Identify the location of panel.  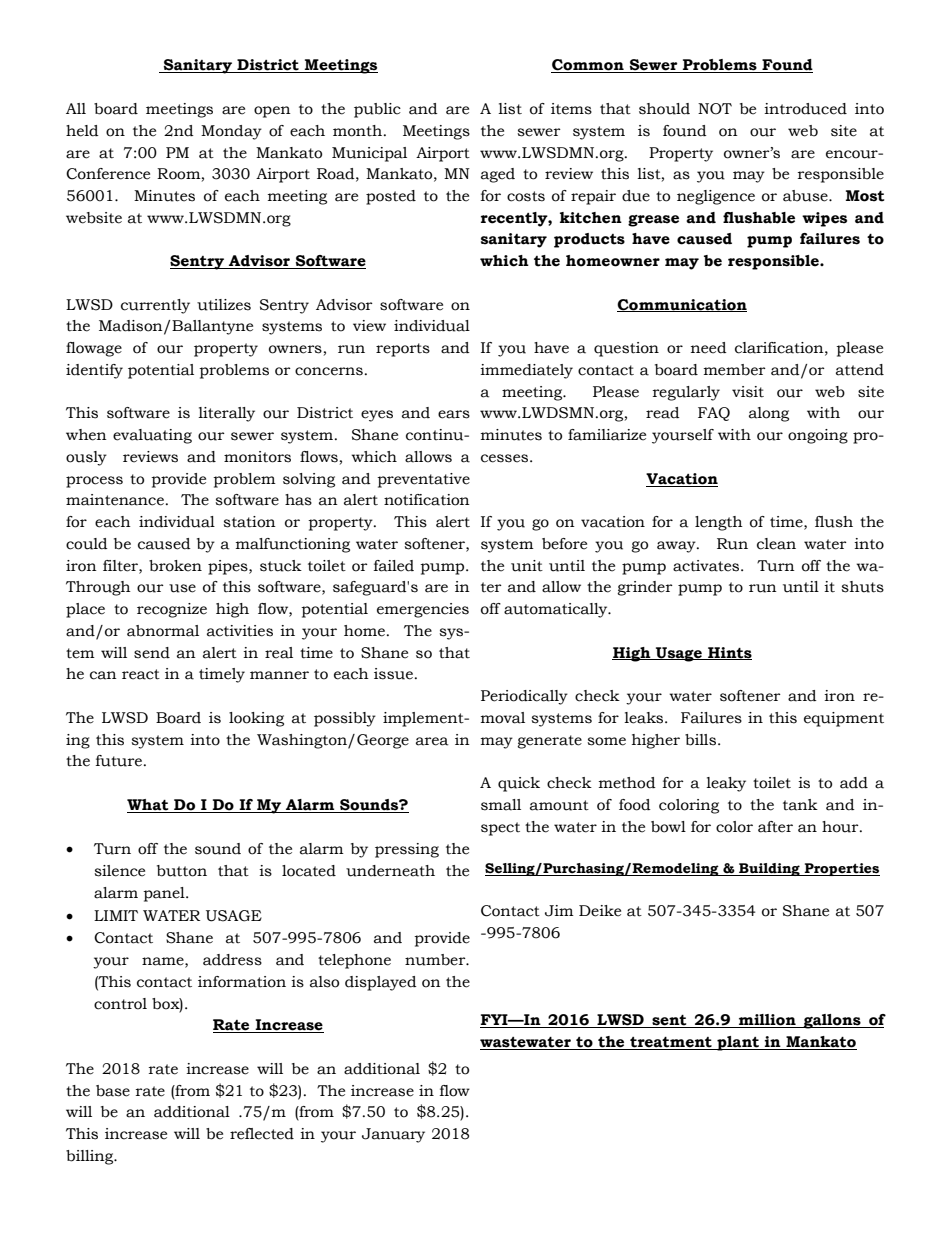
(165, 894).
